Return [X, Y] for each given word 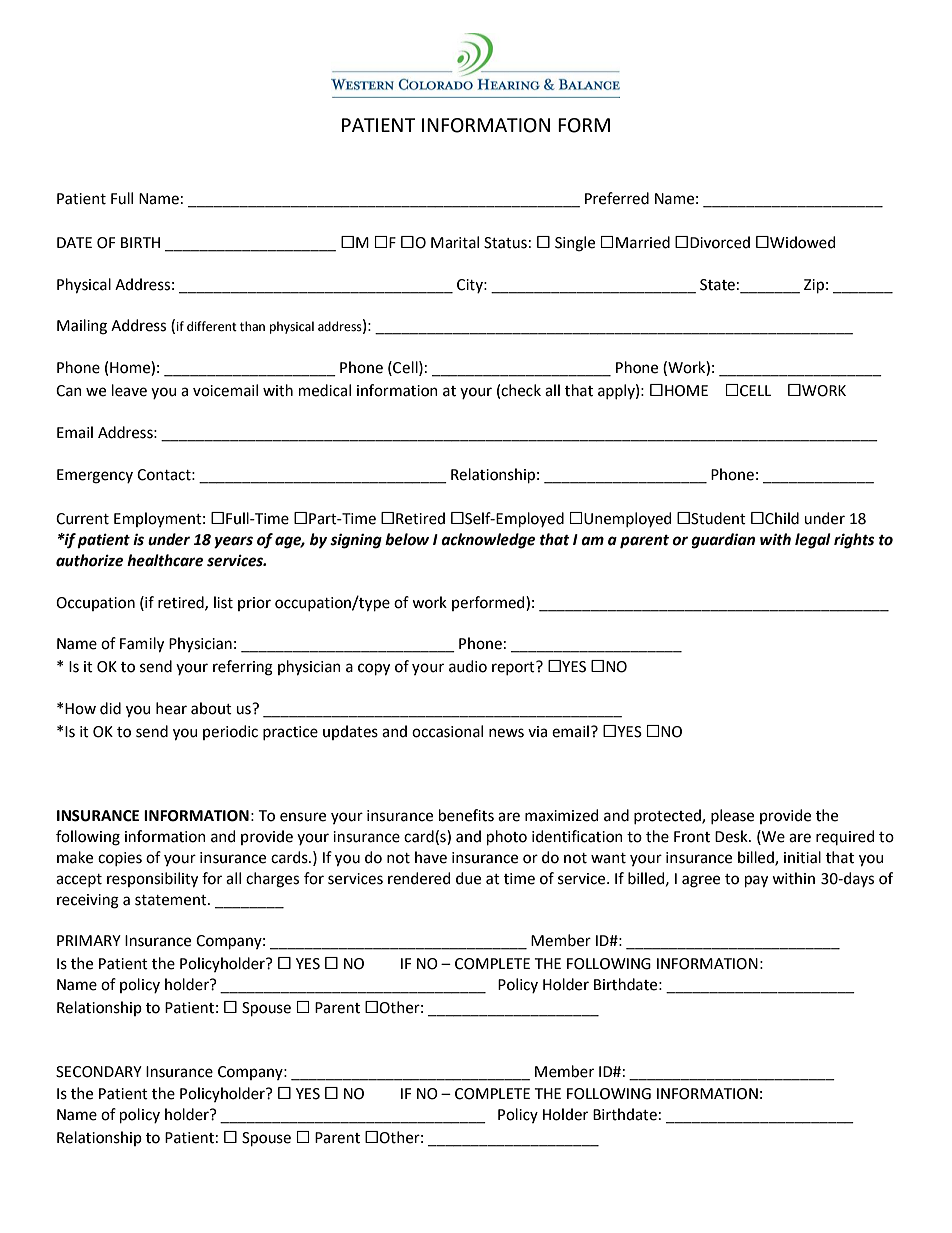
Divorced [720, 242]
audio [468, 666]
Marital [455, 242]
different [212, 326]
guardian [723, 541]
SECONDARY [99, 1072]
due [468, 878]
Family [142, 645]
